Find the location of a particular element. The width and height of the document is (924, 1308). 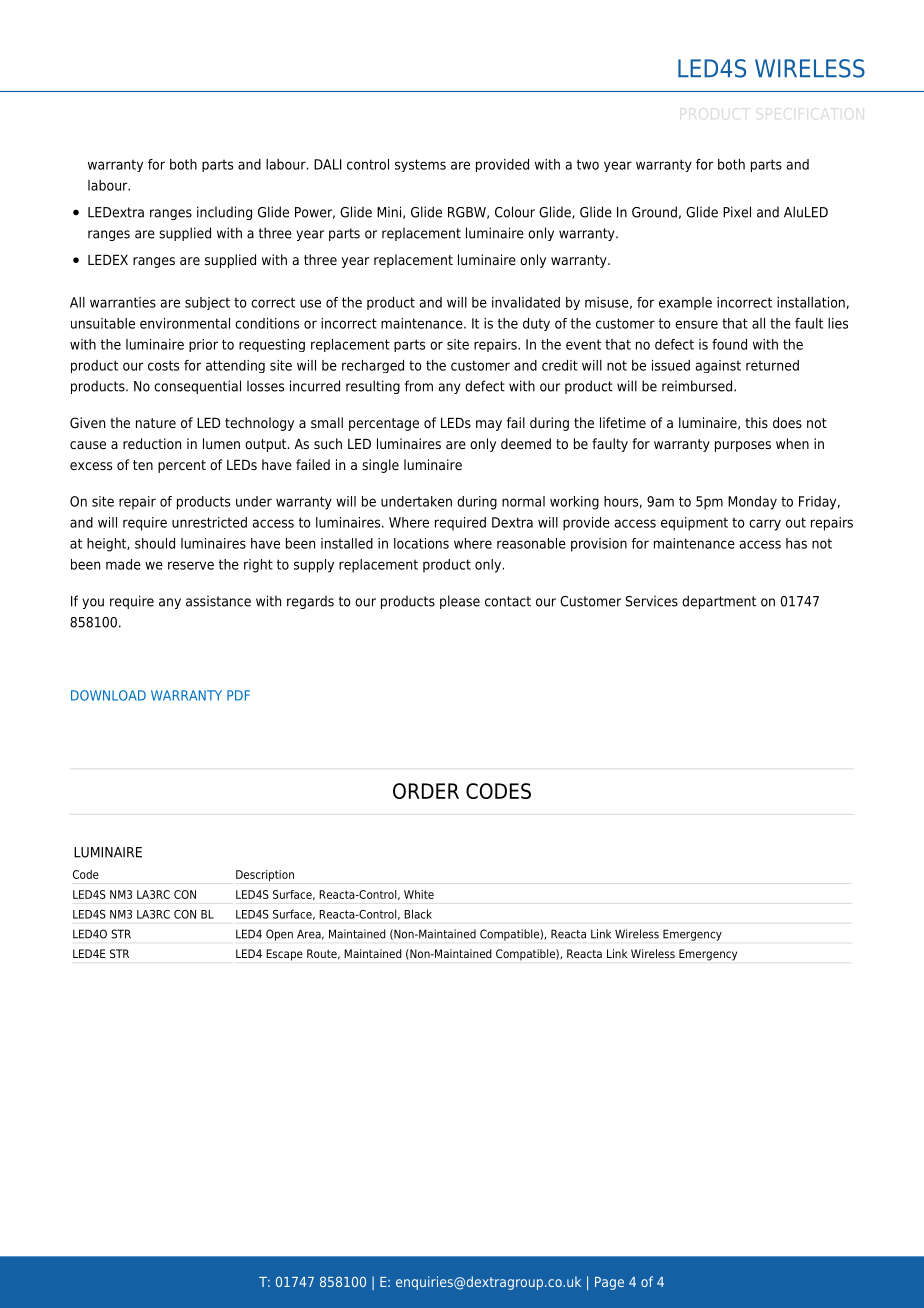

Colour is located at coordinates (515, 212).
